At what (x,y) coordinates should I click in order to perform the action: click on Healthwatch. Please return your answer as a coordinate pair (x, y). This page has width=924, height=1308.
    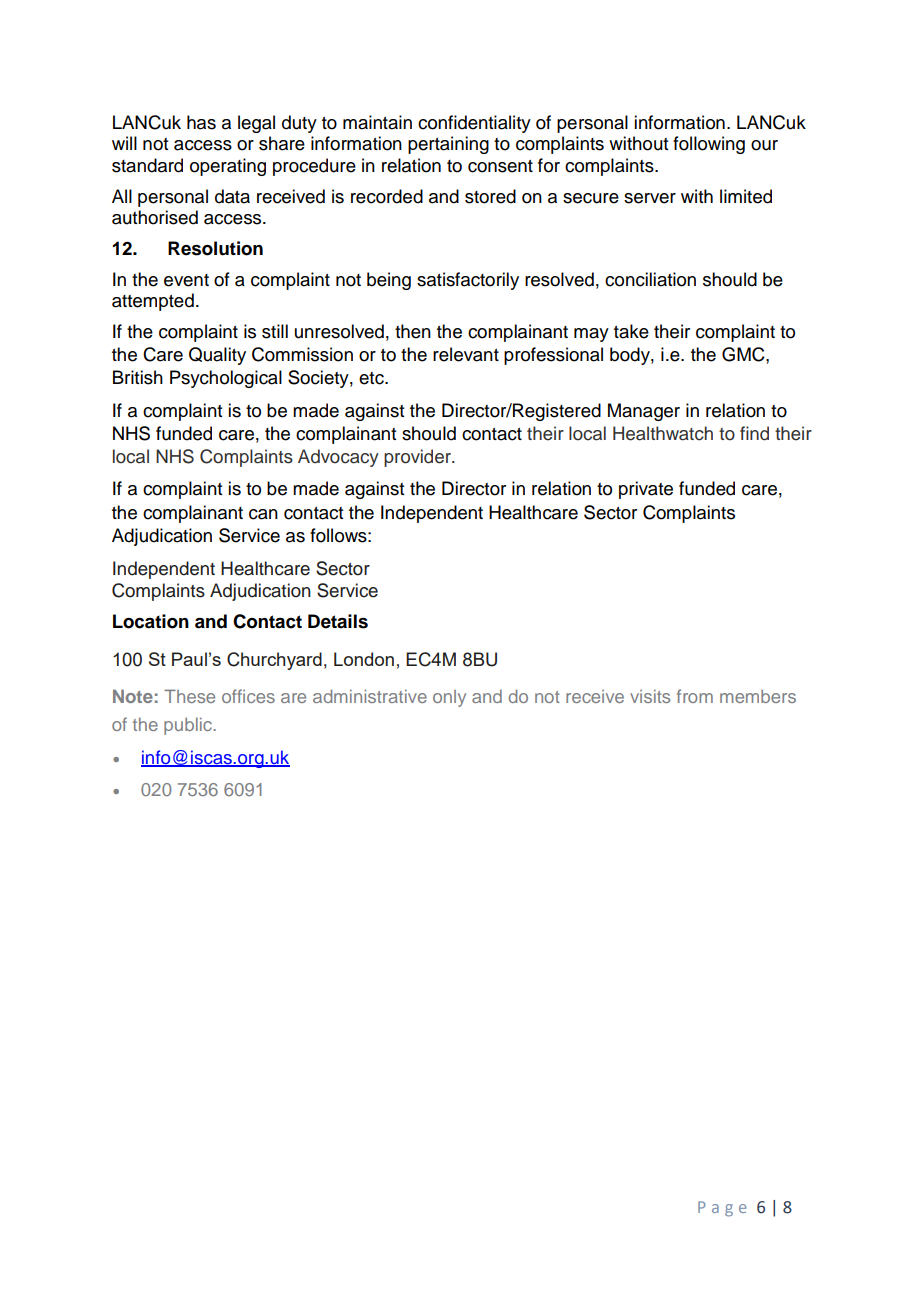
    Looking at the image, I should click on (663, 433).
